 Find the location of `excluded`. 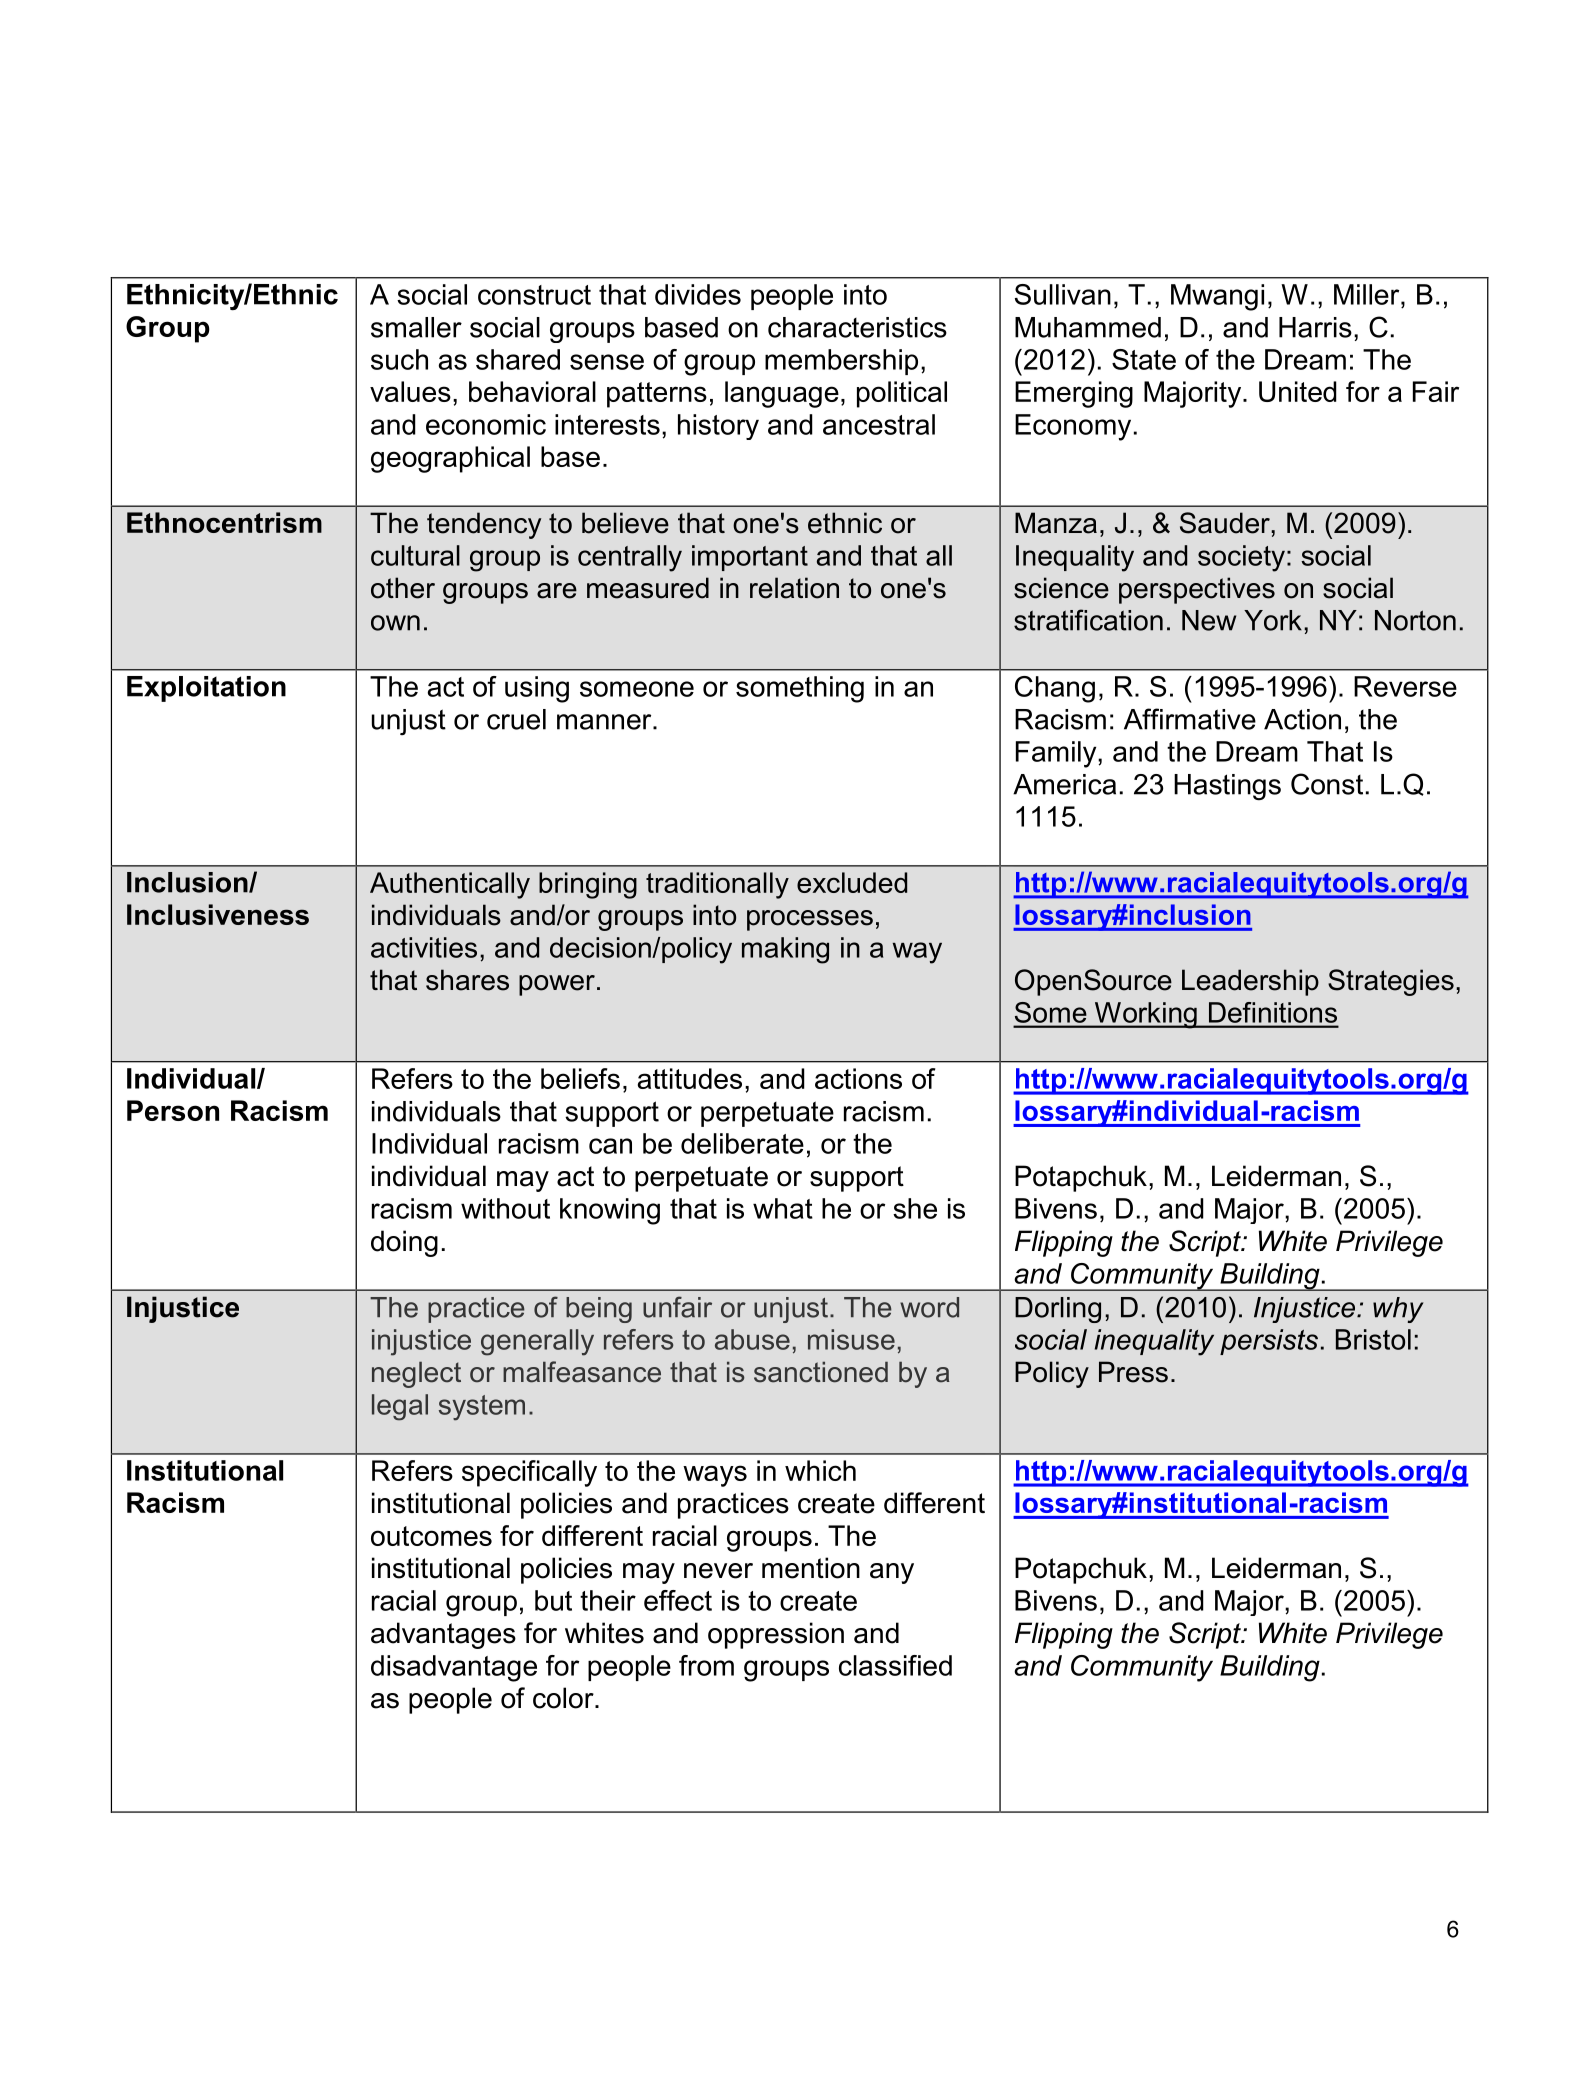

excluded is located at coordinates (852, 882).
